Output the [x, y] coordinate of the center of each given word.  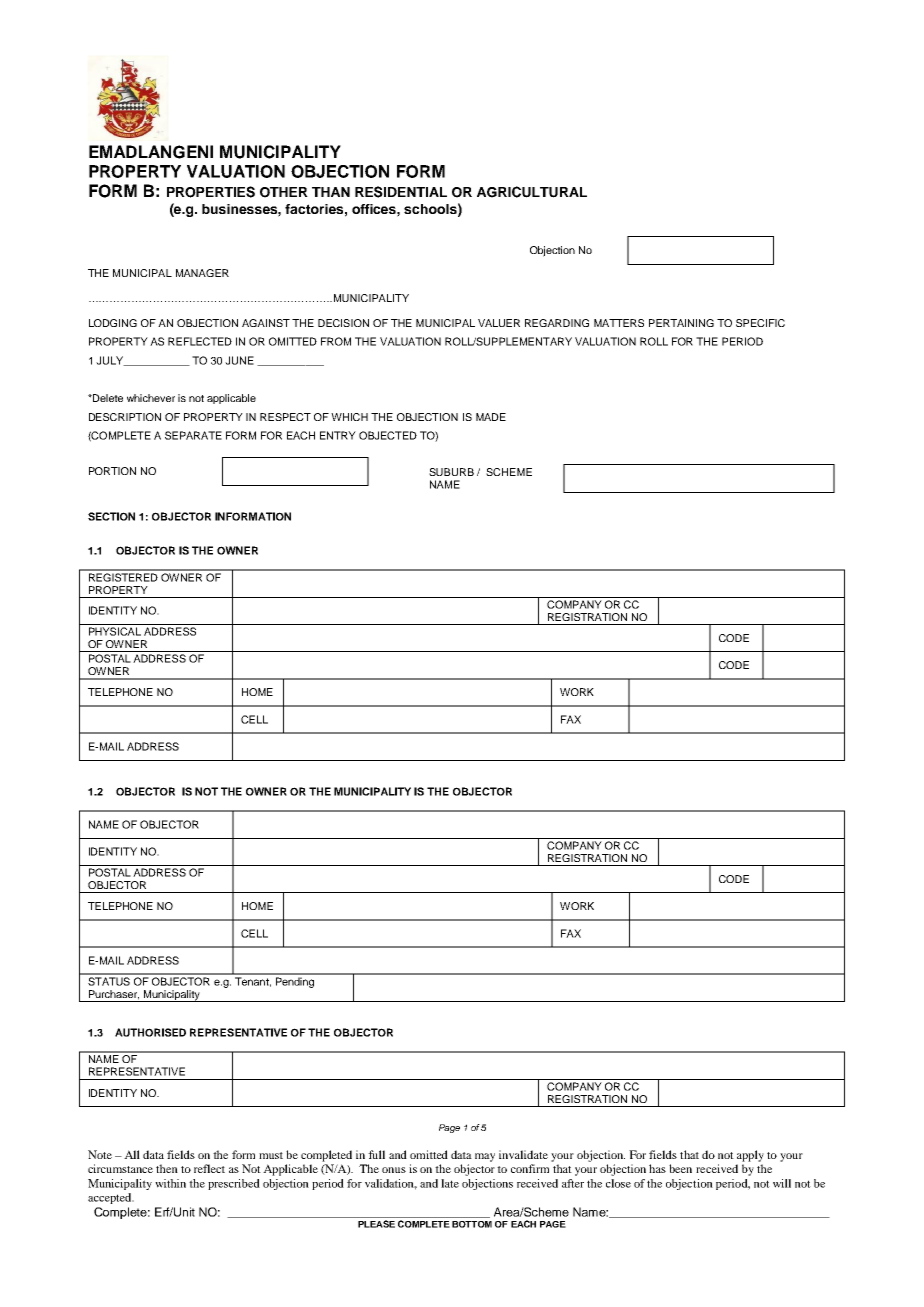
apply [750, 1156]
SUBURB [451, 472]
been [680, 1168]
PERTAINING [681, 323]
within [170, 1183]
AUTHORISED [150, 1032]
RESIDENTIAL [401, 192]
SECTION [111, 516]
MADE [491, 417]
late [450, 1183]
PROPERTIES [211, 192]
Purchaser [114, 995]
